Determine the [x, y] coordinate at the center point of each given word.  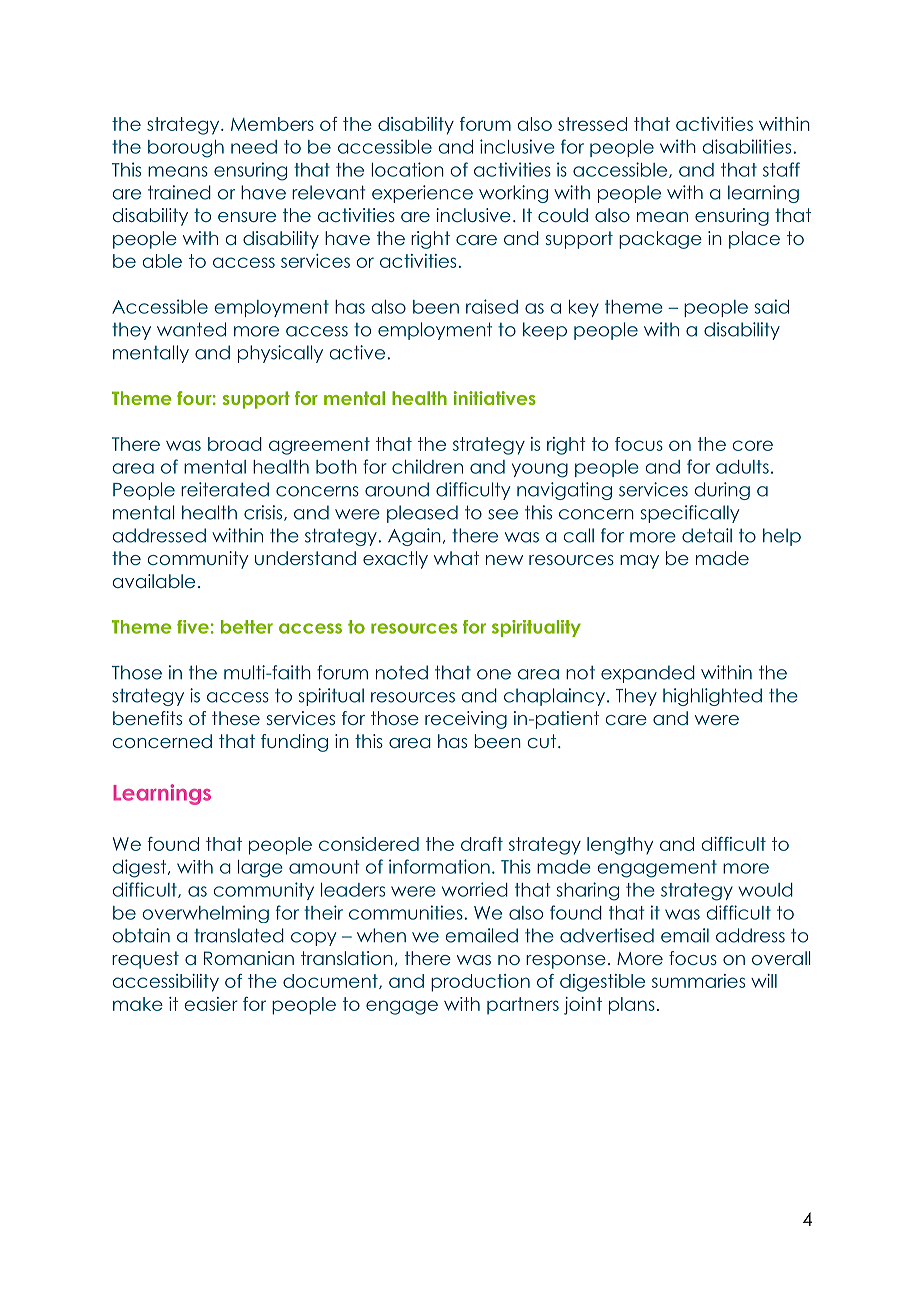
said [771, 306]
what [456, 558]
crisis [264, 513]
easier [211, 1004]
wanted [191, 329]
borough [186, 149]
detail [707, 535]
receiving [466, 720]
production [480, 983]
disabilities [747, 146]
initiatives [495, 398]
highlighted [712, 697]
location [407, 169]
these [236, 718]
